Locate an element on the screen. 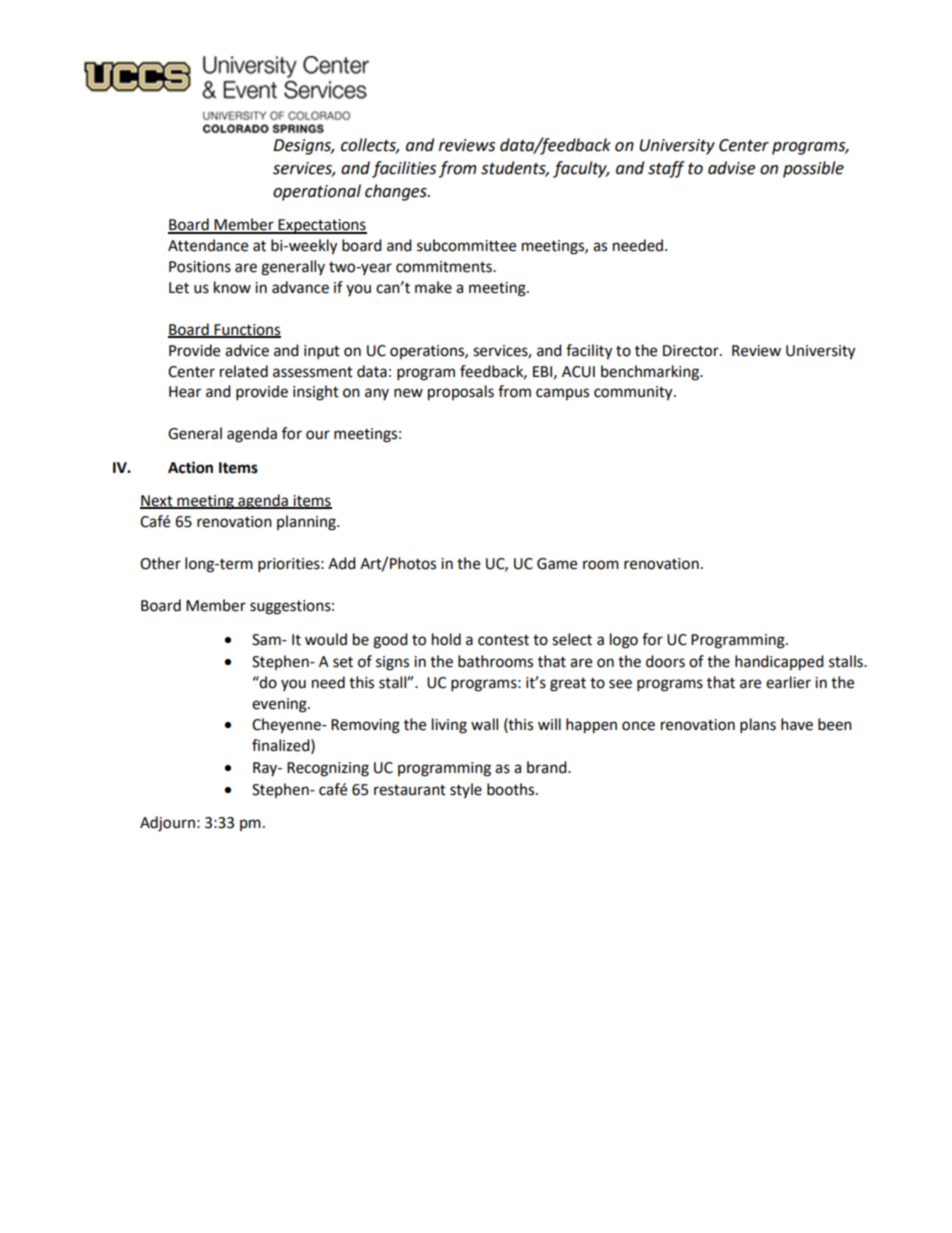 The height and width of the screenshot is (1233, 952). advise is located at coordinates (731, 168).
